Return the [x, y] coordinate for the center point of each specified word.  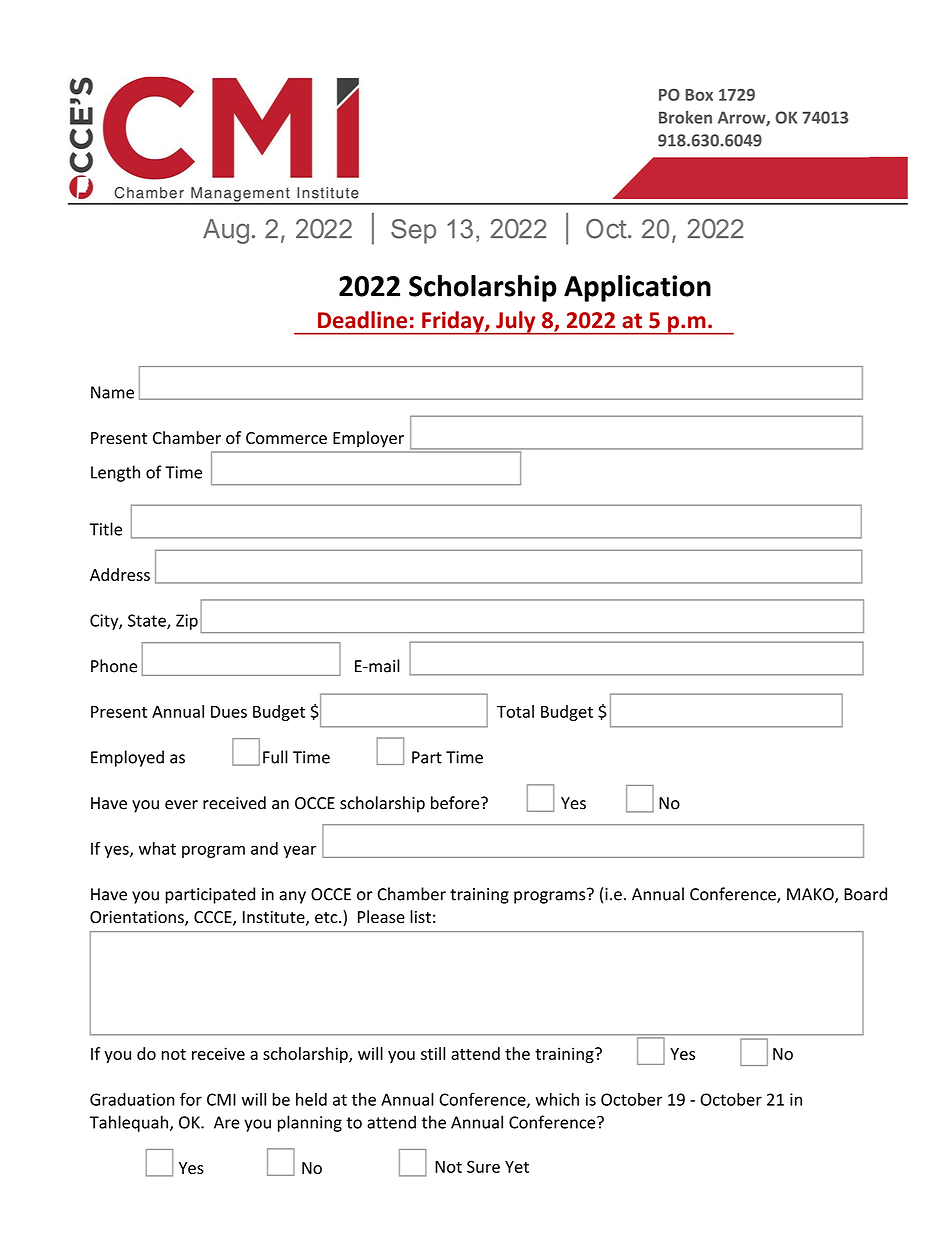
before [456, 803]
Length [115, 473]
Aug [226, 231]
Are [227, 1122]
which [557, 1099]
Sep [413, 231]
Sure [483, 1166]
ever [181, 805]
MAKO [811, 895]
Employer [368, 439]
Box [699, 95]
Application [637, 288]
